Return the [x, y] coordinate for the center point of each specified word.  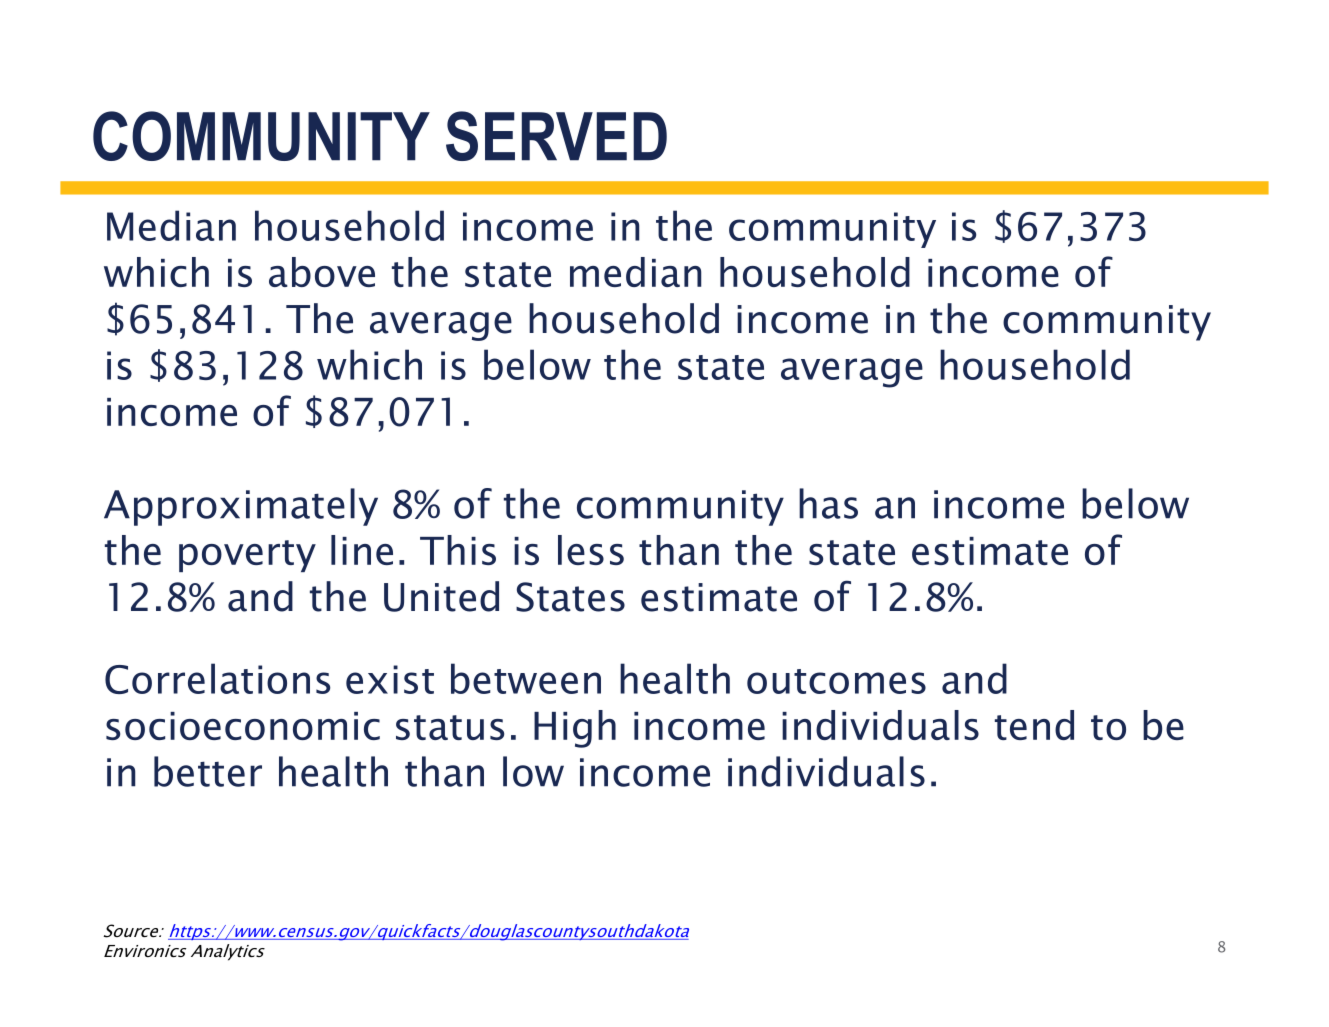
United [441, 596]
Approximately [241, 507]
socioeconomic [243, 726]
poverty [247, 556]
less [591, 550]
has [828, 503]
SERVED [556, 136]
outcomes [836, 681]
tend [1034, 725]
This [458, 550]
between [526, 678]
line [362, 550]
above [322, 272]
